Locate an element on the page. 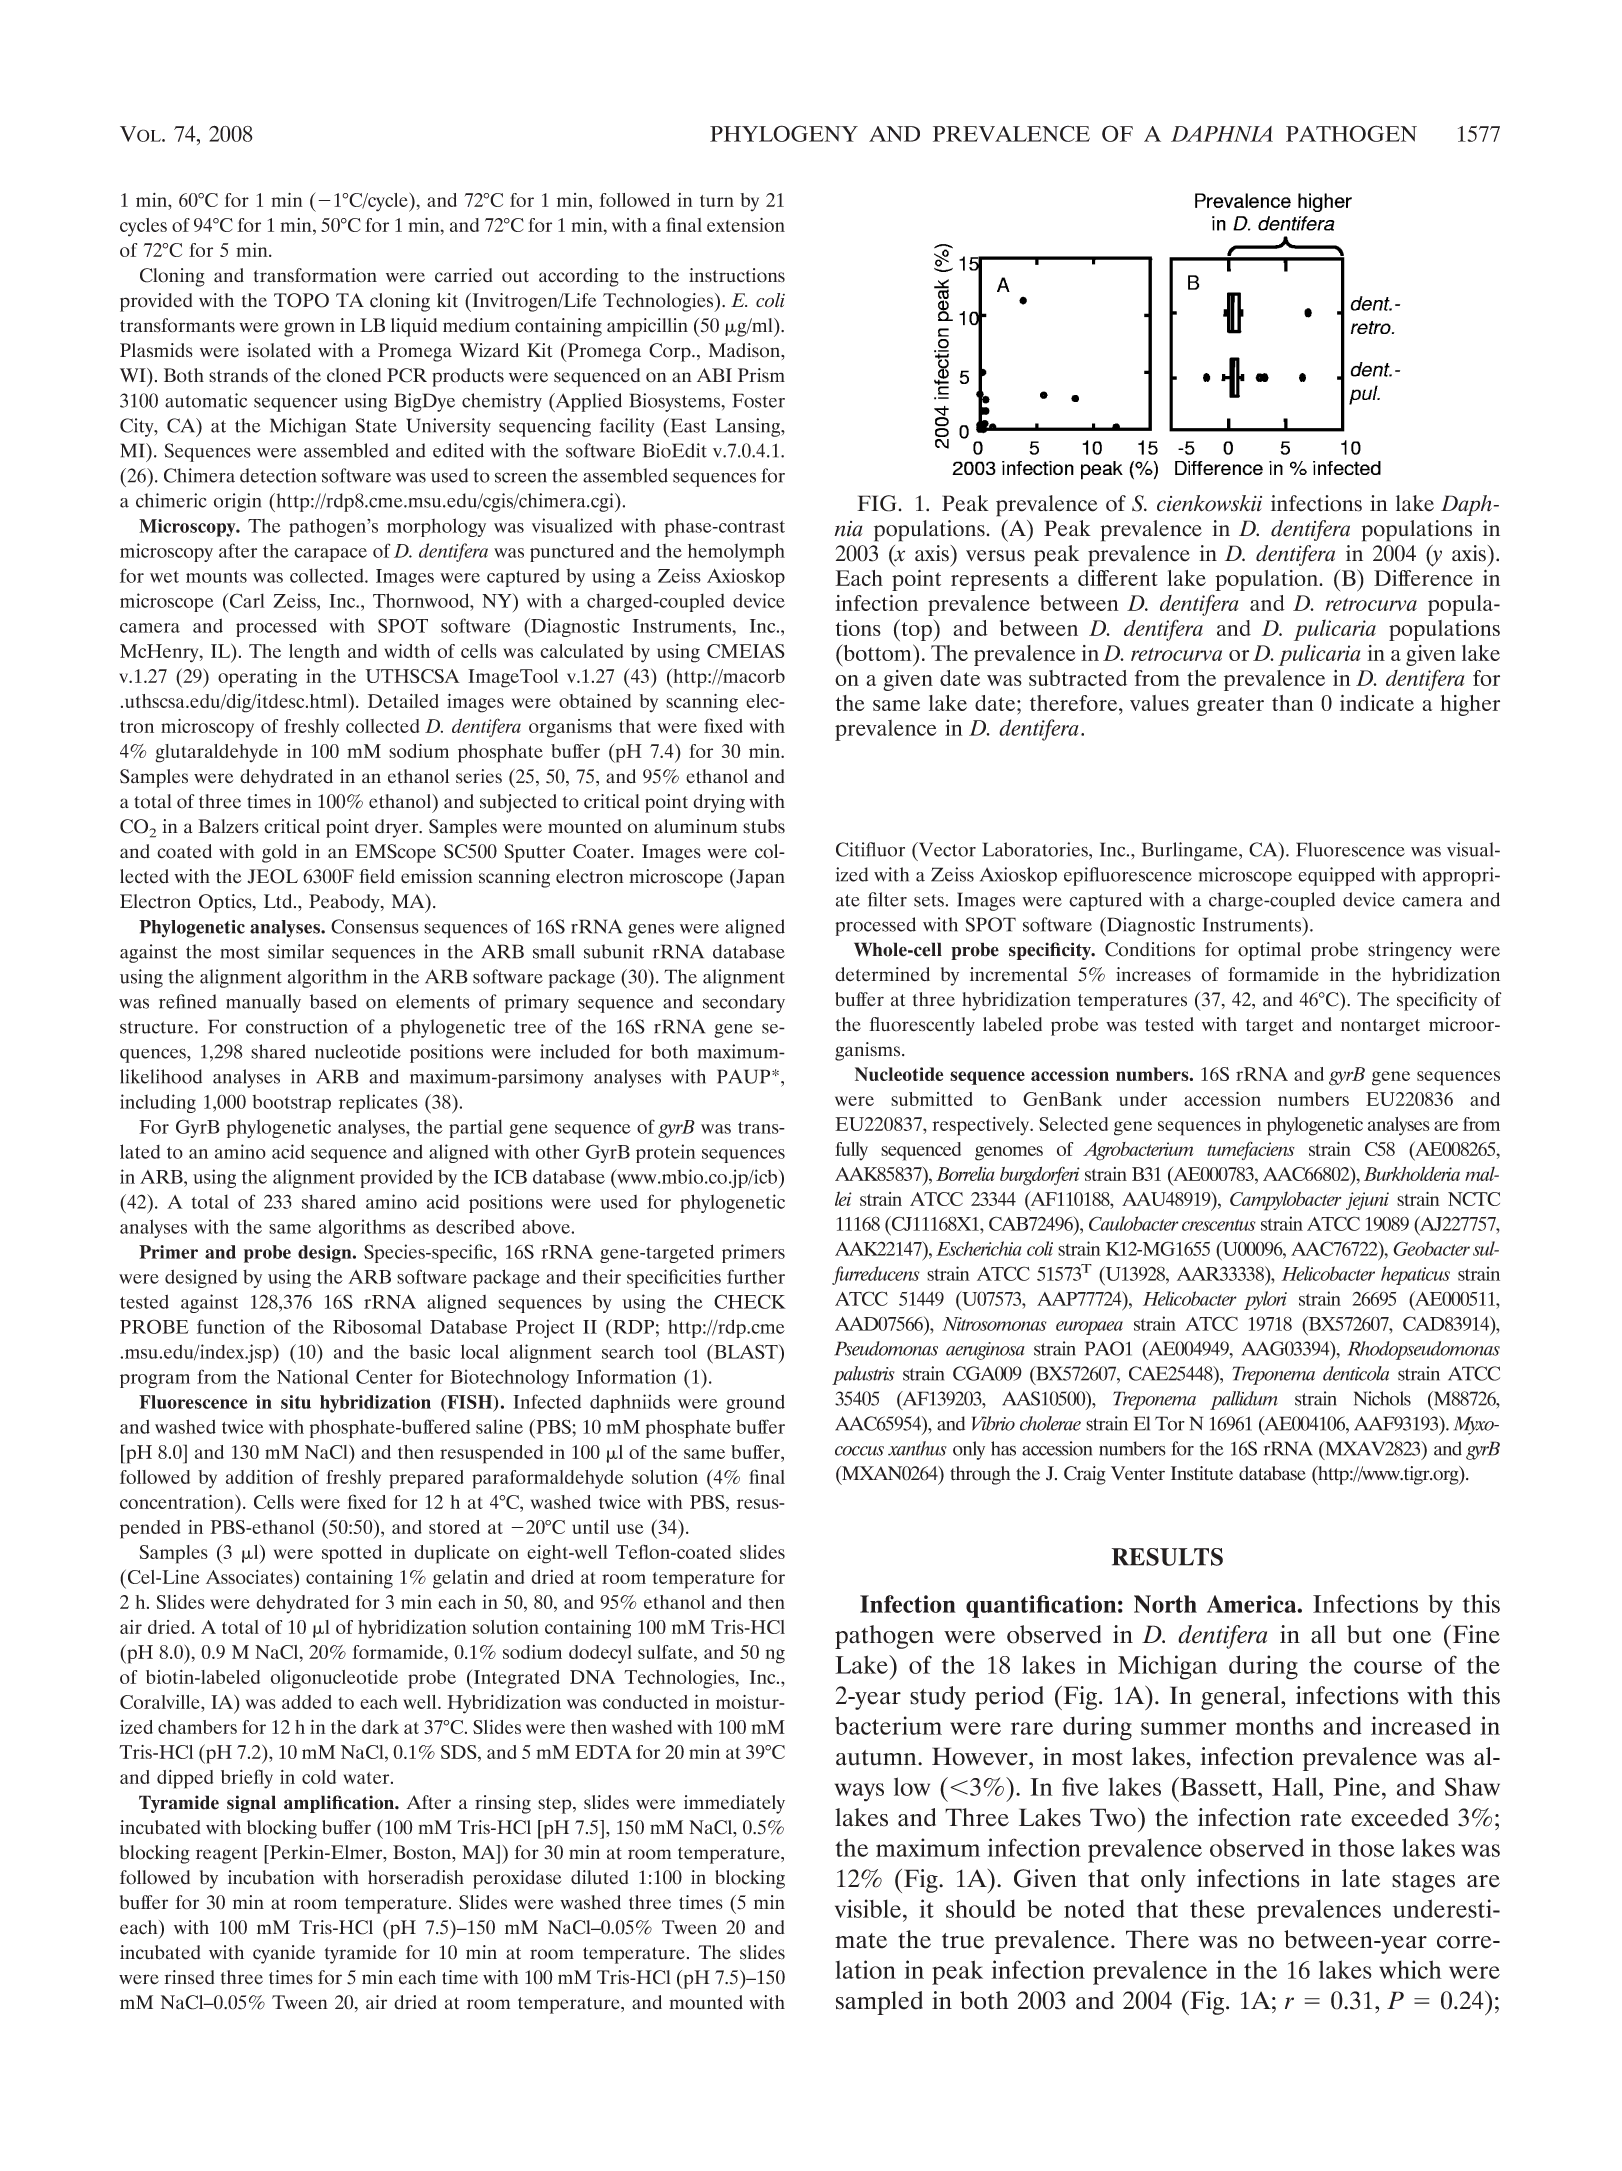 The width and height of the image is (1622, 2171). visible is located at coordinates (869, 1908).
